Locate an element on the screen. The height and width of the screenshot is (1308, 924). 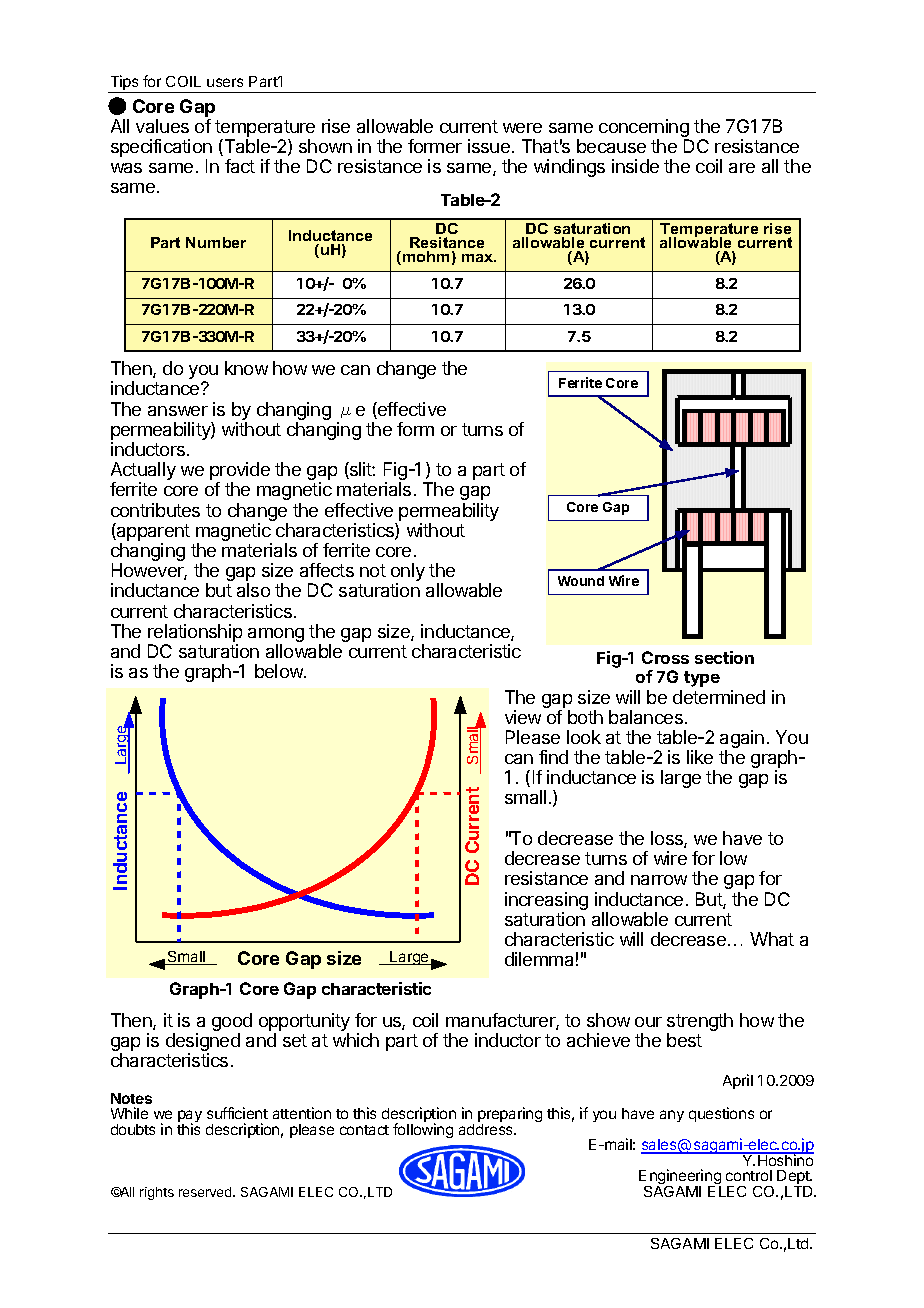
concerning is located at coordinates (644, 129).
